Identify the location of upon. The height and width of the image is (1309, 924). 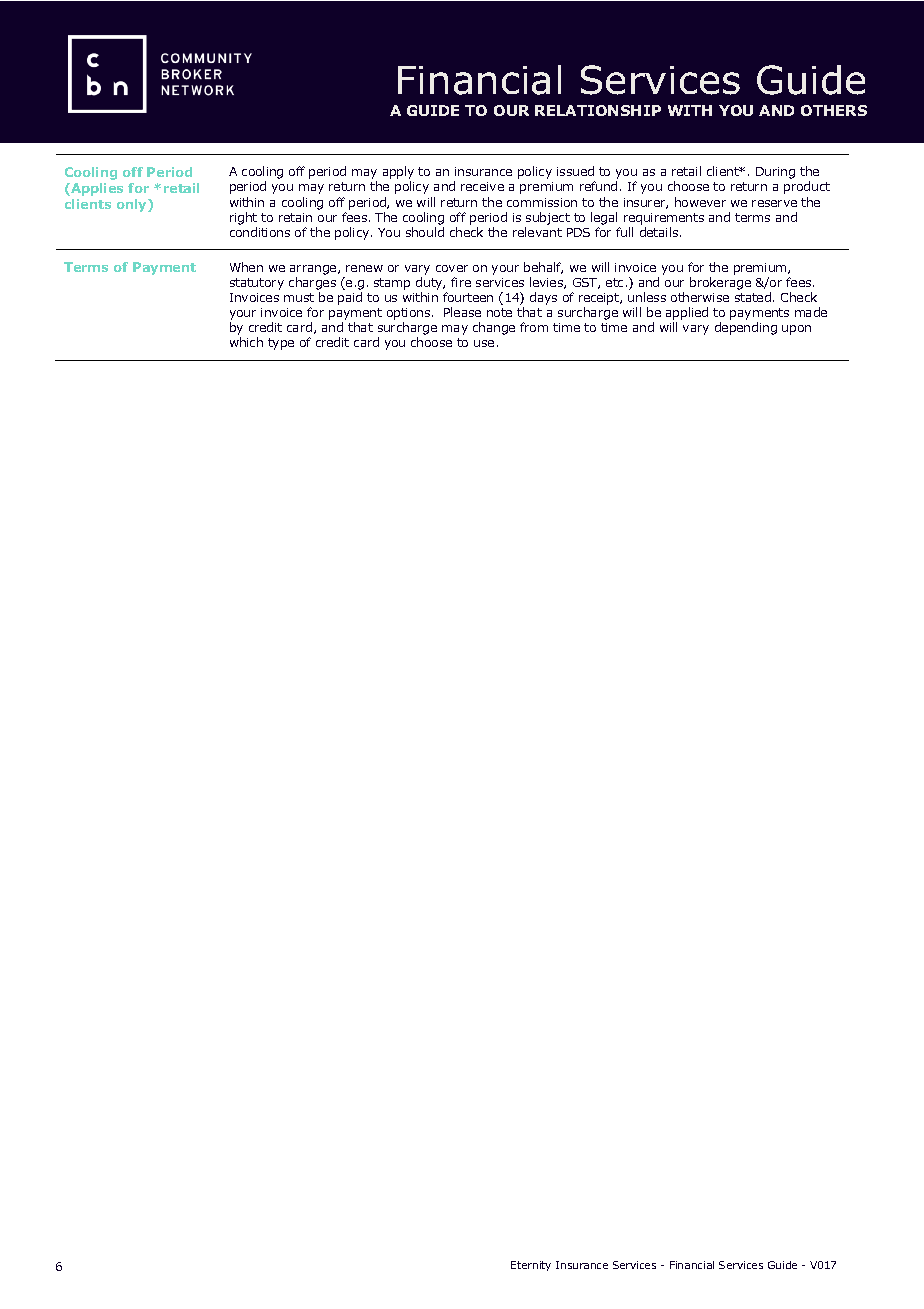
(796, 330).
